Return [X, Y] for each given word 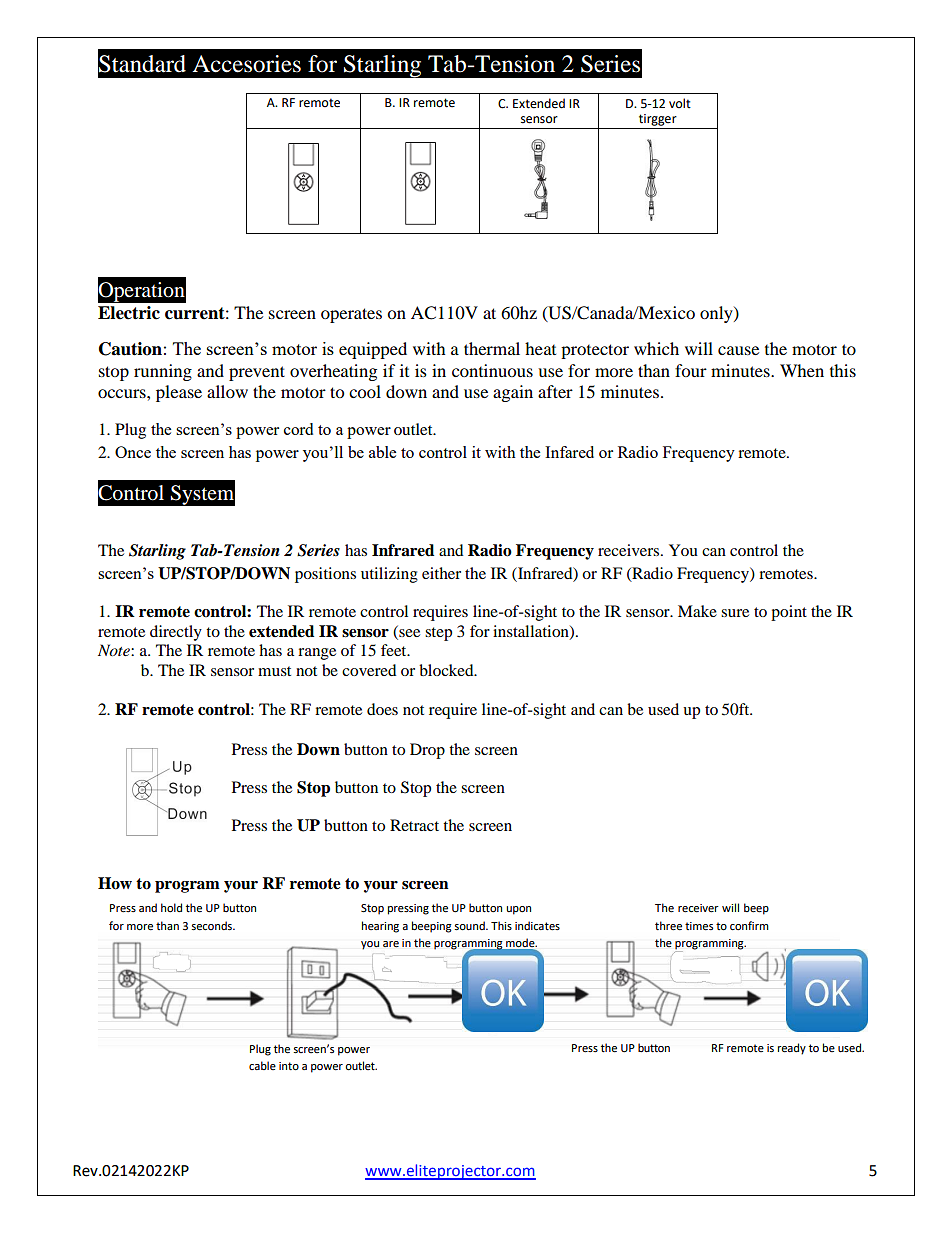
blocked [447, 670]
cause [738, 350]
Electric [129, 313]
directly [176, 633]
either [441, 573]
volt [680, 103]
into [289, 1066]
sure [735, 613]
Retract [414, 825]
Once [133, 452]
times [699, 926]
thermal [492, 348]
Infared [569, 452]
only [717, 314]
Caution [130, 349]
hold [171, 907]
